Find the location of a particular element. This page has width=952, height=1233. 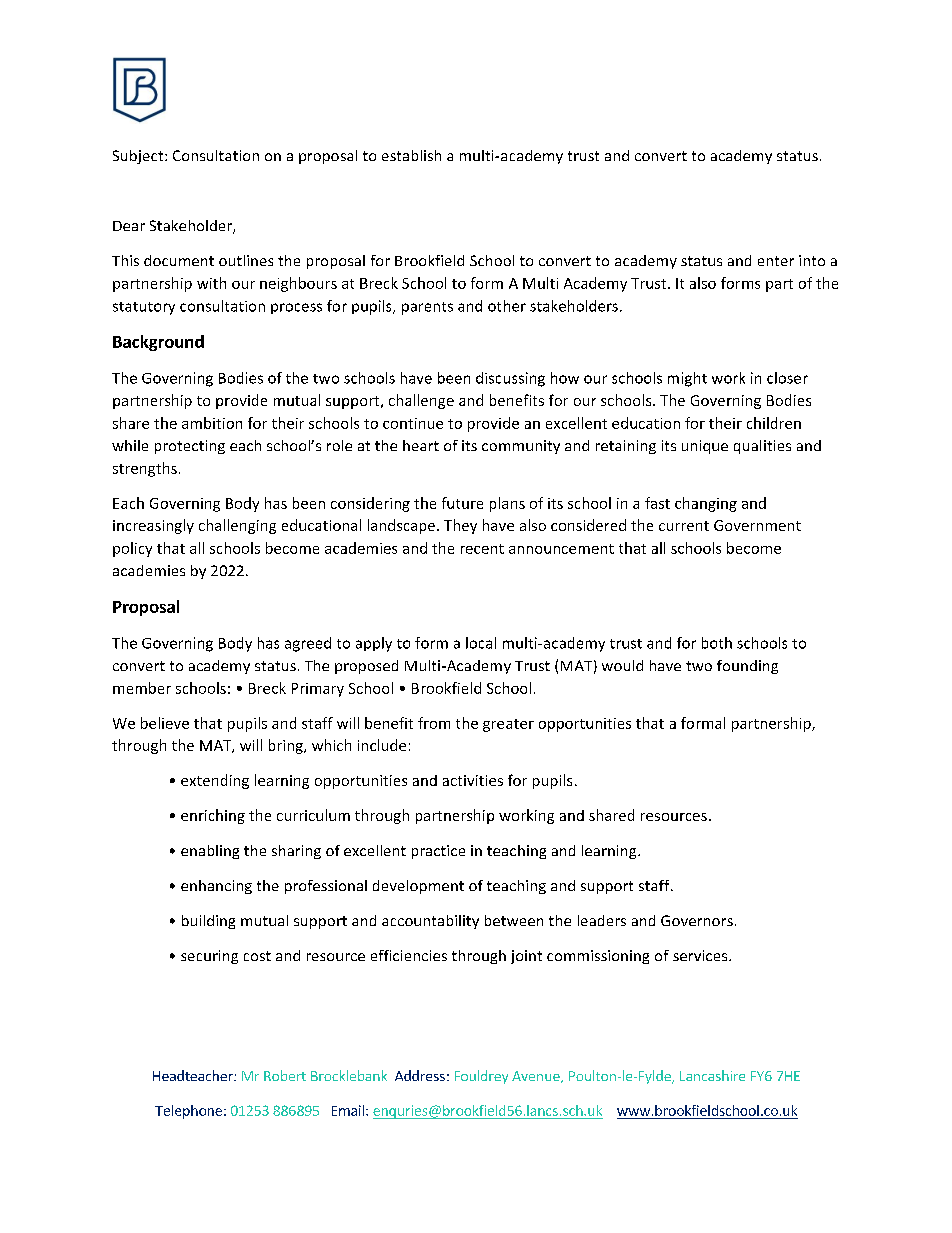

discussing is located at coordinates (510, 379).
